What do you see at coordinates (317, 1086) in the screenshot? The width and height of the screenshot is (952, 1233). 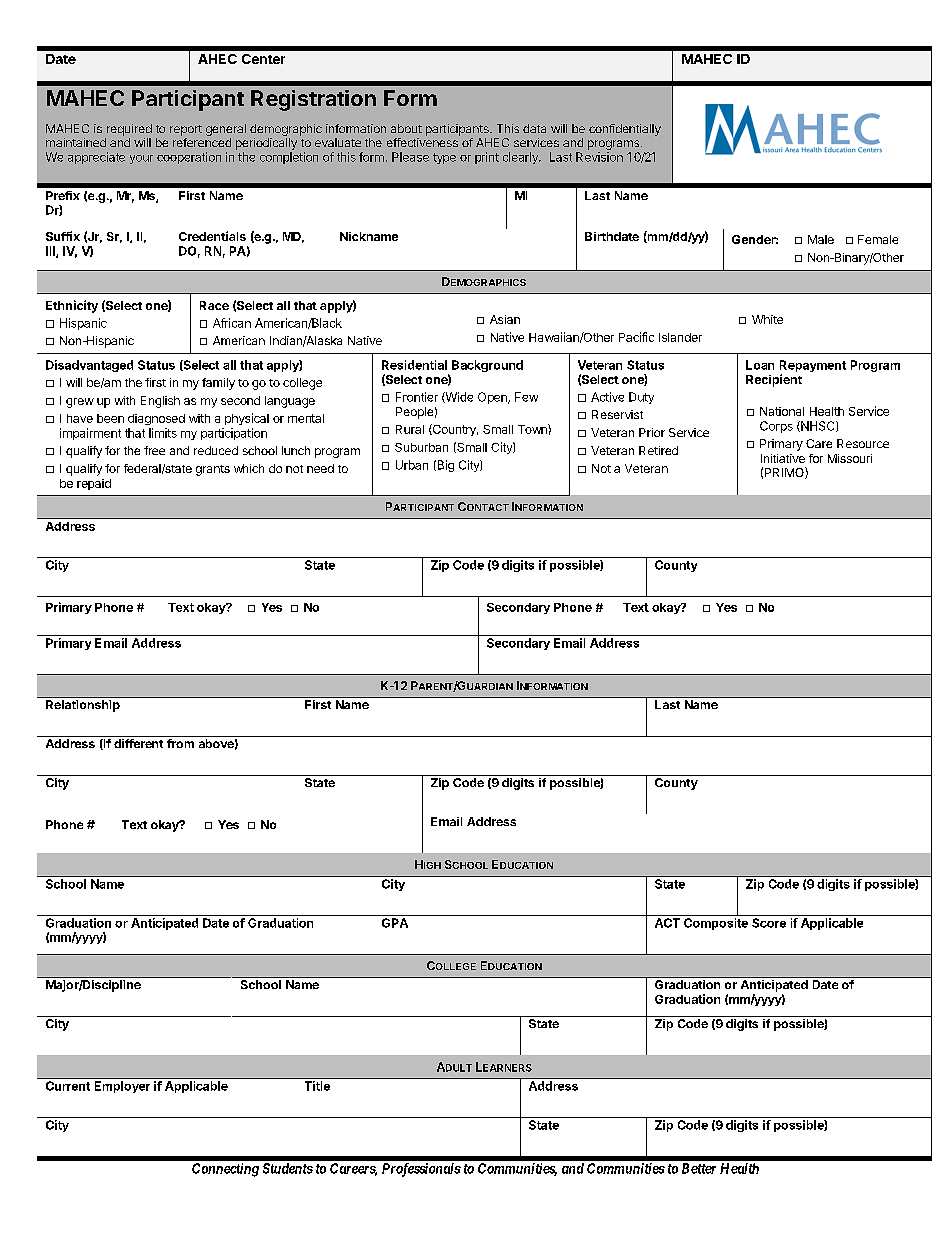 I see `Title` at bounding box center [317, 1086].
